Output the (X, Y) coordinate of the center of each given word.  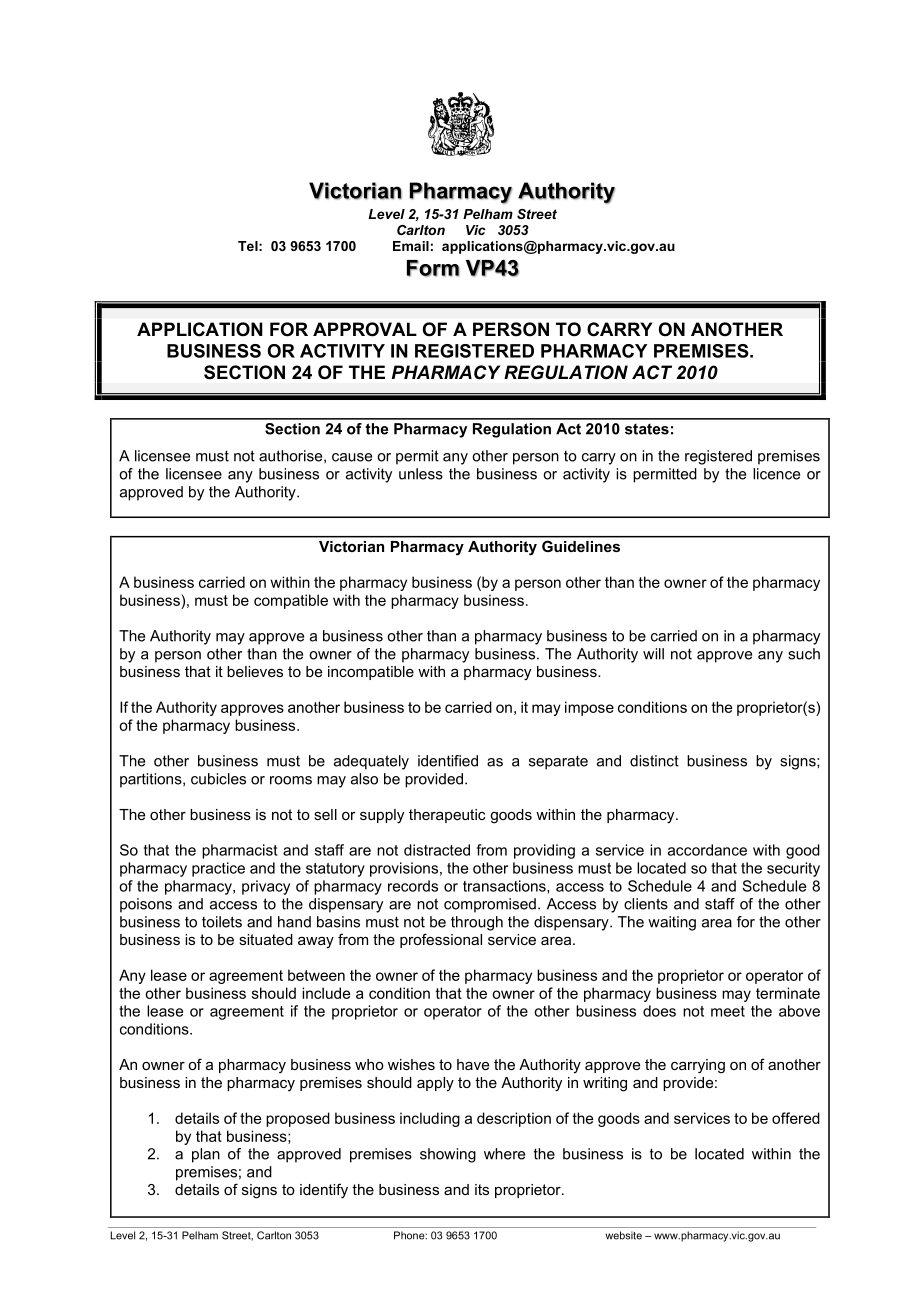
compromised (490, 905)
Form (433, 268)
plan (206, 1155)
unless (421, 474)
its (482, 1189)
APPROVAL (365, 329)
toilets (222, 922)
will (653, 654)
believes (255, 671)
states (647, 429)
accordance (707, 850)
